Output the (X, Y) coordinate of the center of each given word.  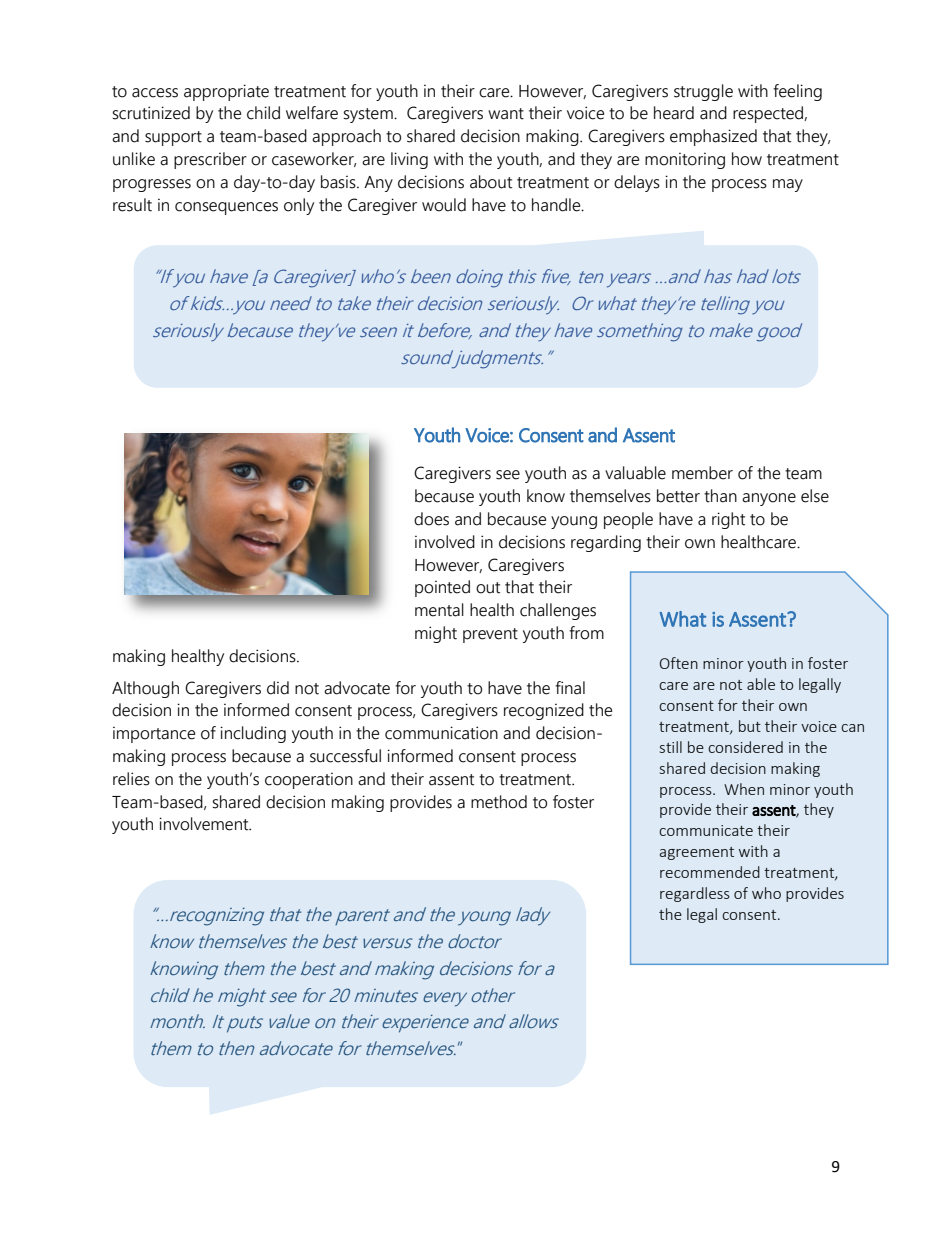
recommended (710, 872)
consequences (226, 208)
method (499, 802)
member (702, 473)
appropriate (226, 92)
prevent (490, 635)
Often (679, 663)
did (278, 688)
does (431, 519)
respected (769, 114)
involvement (205, 824)
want (506, 114)
